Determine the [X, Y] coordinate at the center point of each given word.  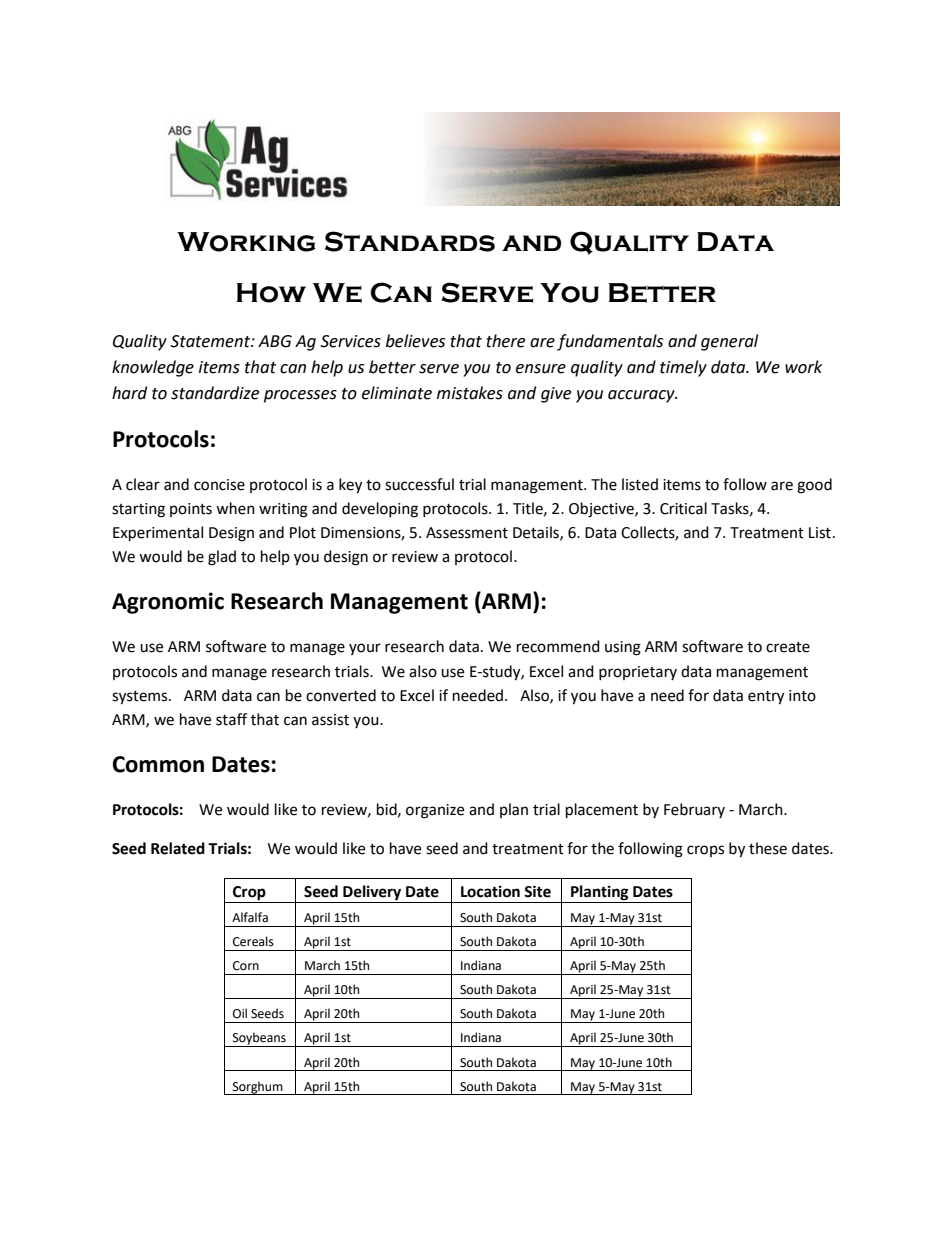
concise [219, 485]
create [788, 647]
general [729, 342]
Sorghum [257, 1088]
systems [141, 698]
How [271, 293]
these [768, 848]
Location [490, 891]
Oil [240, 1013]
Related [178, 848]
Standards [410, 241]
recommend [558, 646]
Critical [683, 508]
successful [419, 484]
